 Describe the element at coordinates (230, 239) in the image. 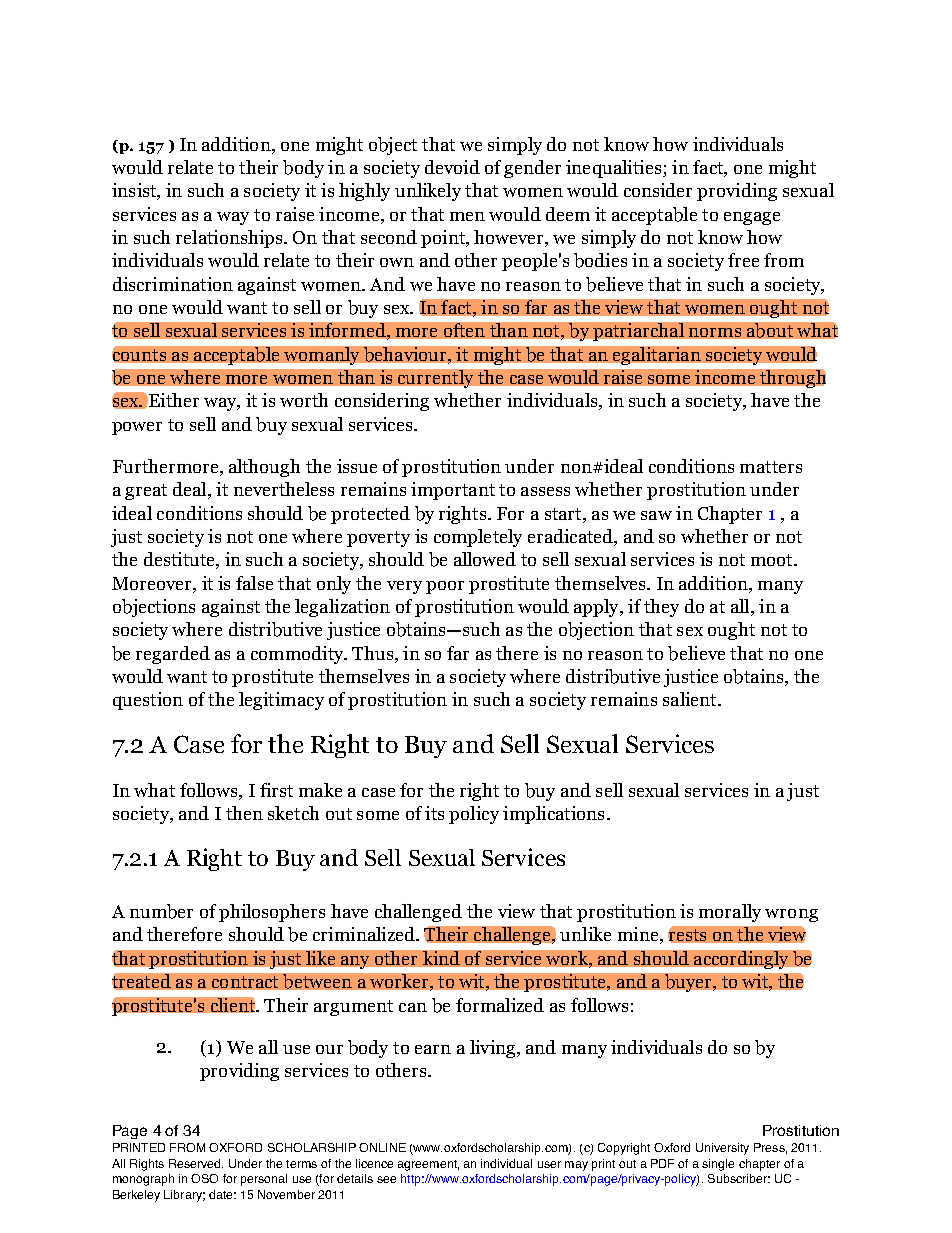

I see `relationships` at that location.
